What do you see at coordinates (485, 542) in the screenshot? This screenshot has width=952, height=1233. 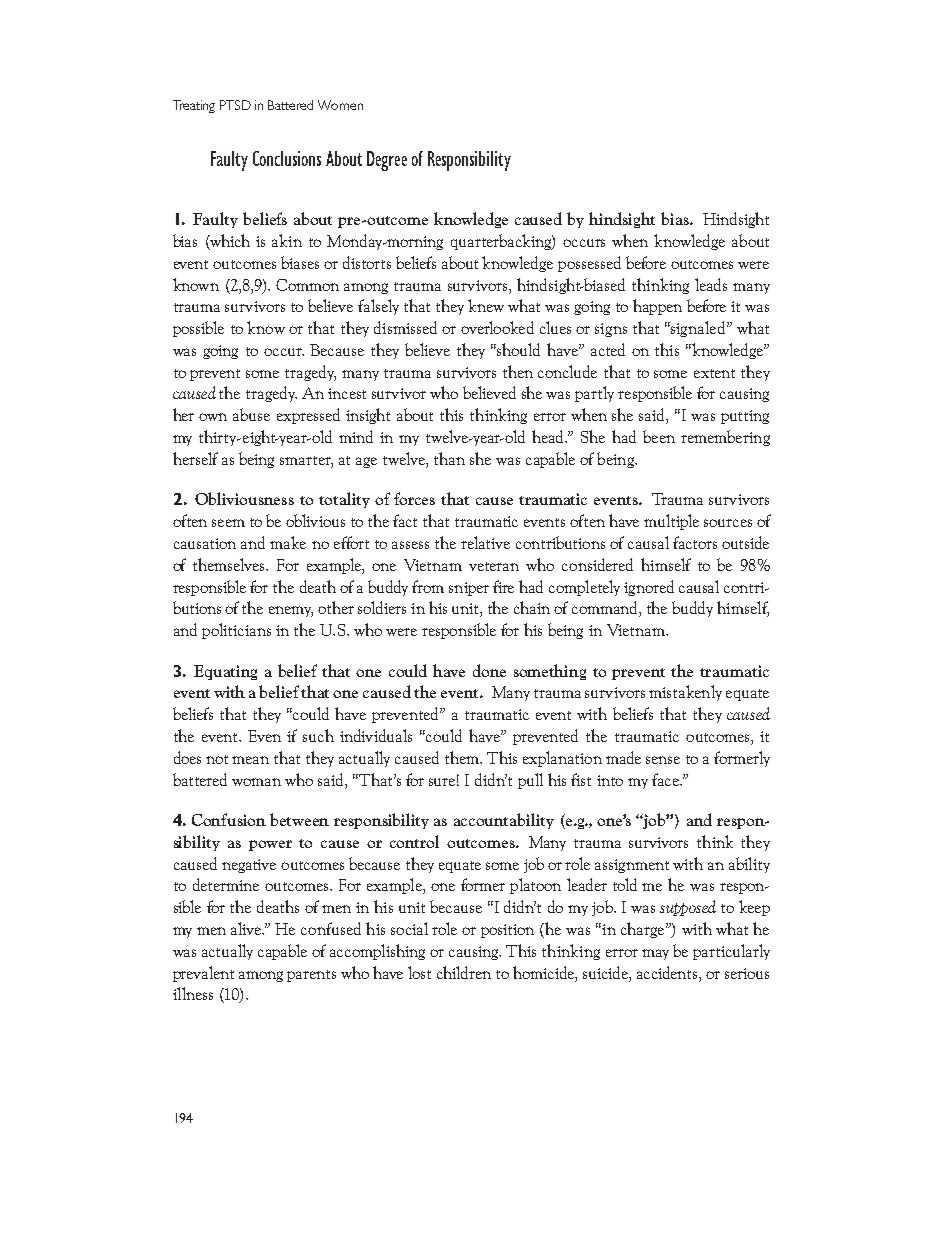 I see `relative` at bounding box center [485, 542].
